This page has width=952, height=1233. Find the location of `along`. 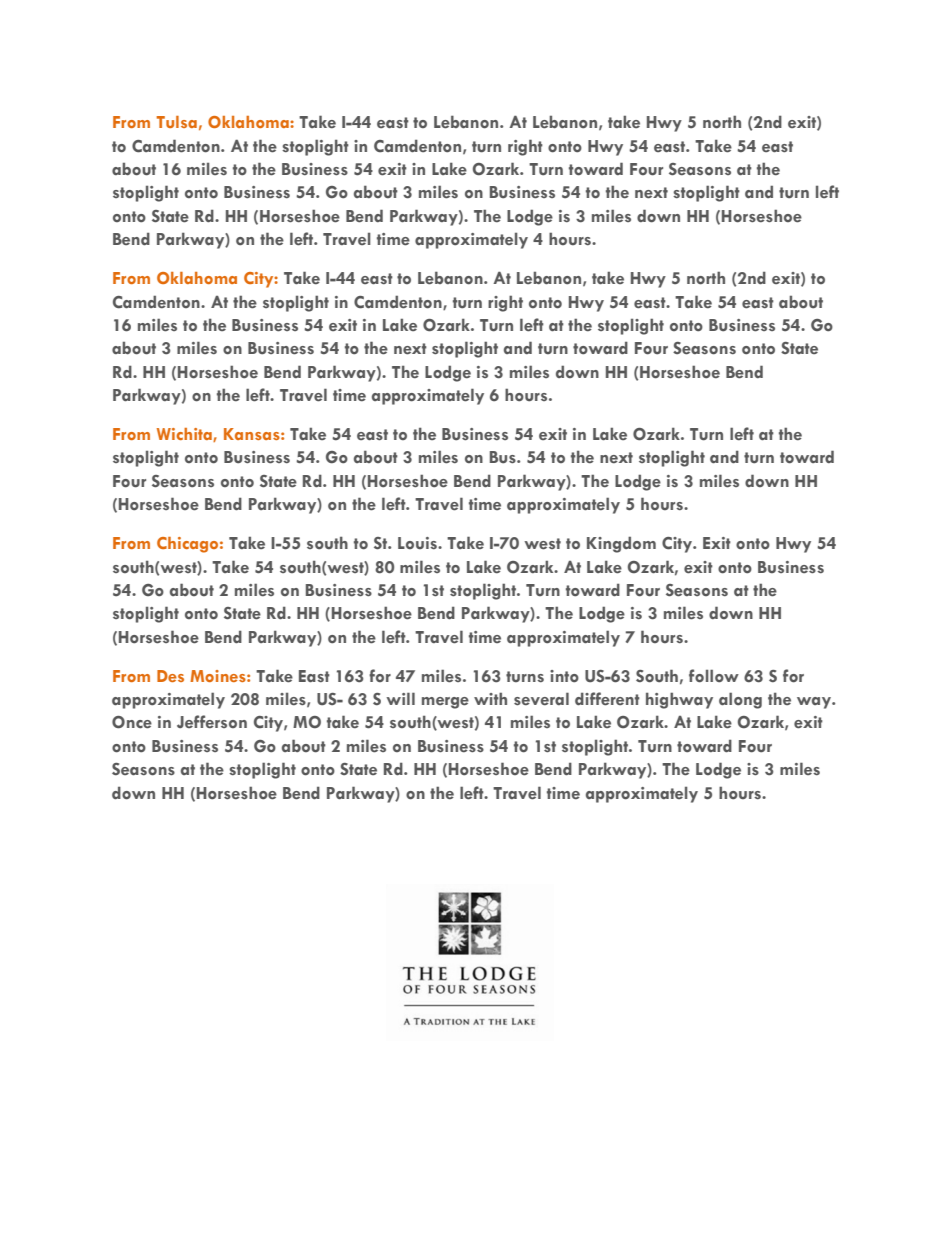

along is located at coordinates (740, 700).
